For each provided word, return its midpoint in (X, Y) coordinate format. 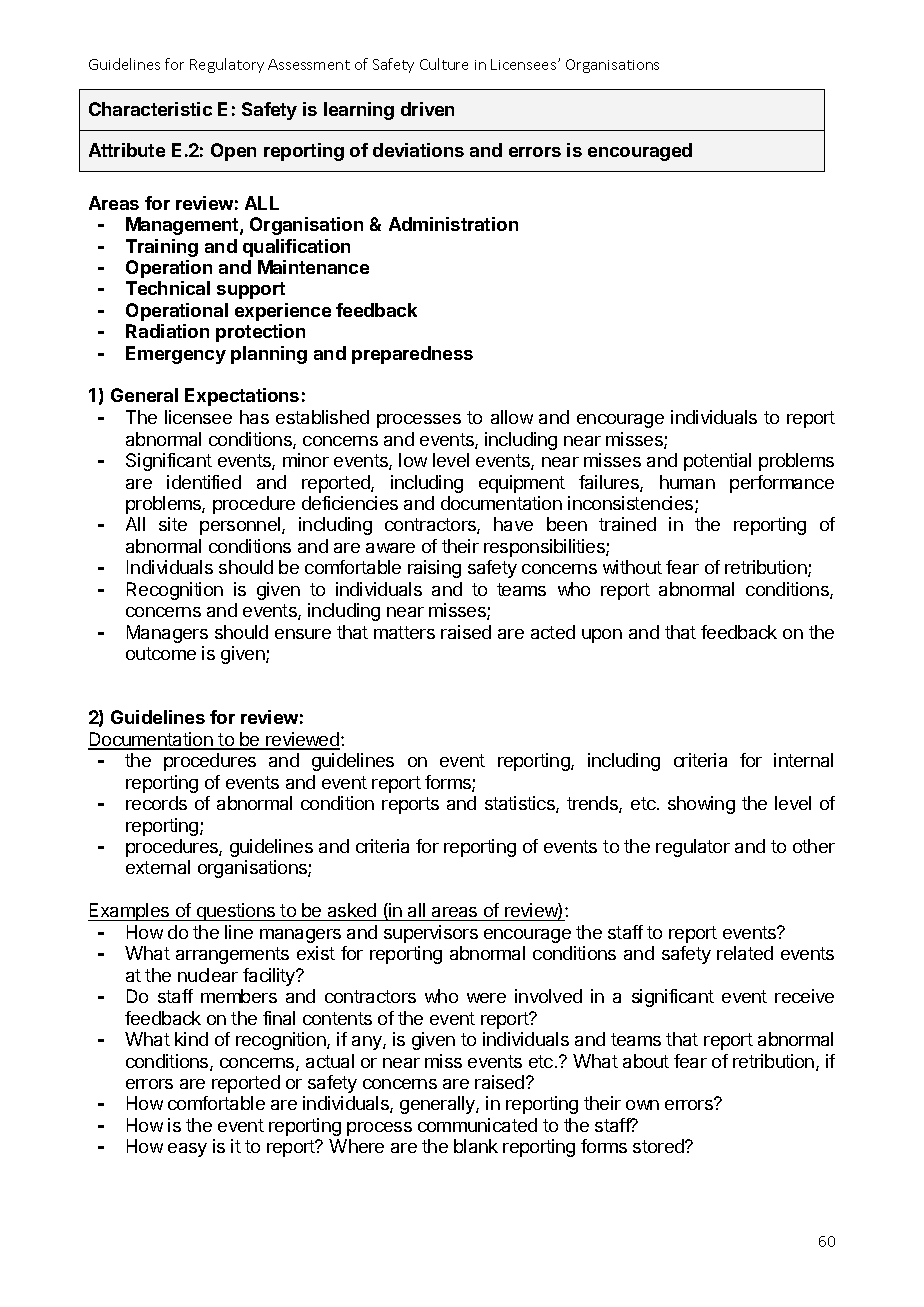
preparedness (412, 355)
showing (701, 805)
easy (187, 1150)
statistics (521, 804)
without (632, 567)
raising (434, 569)
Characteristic (150, 109)
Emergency (176, 355)
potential (717, 462)
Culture (444, 64)
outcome (161, 653)
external (158, 867)
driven (427, 109)
